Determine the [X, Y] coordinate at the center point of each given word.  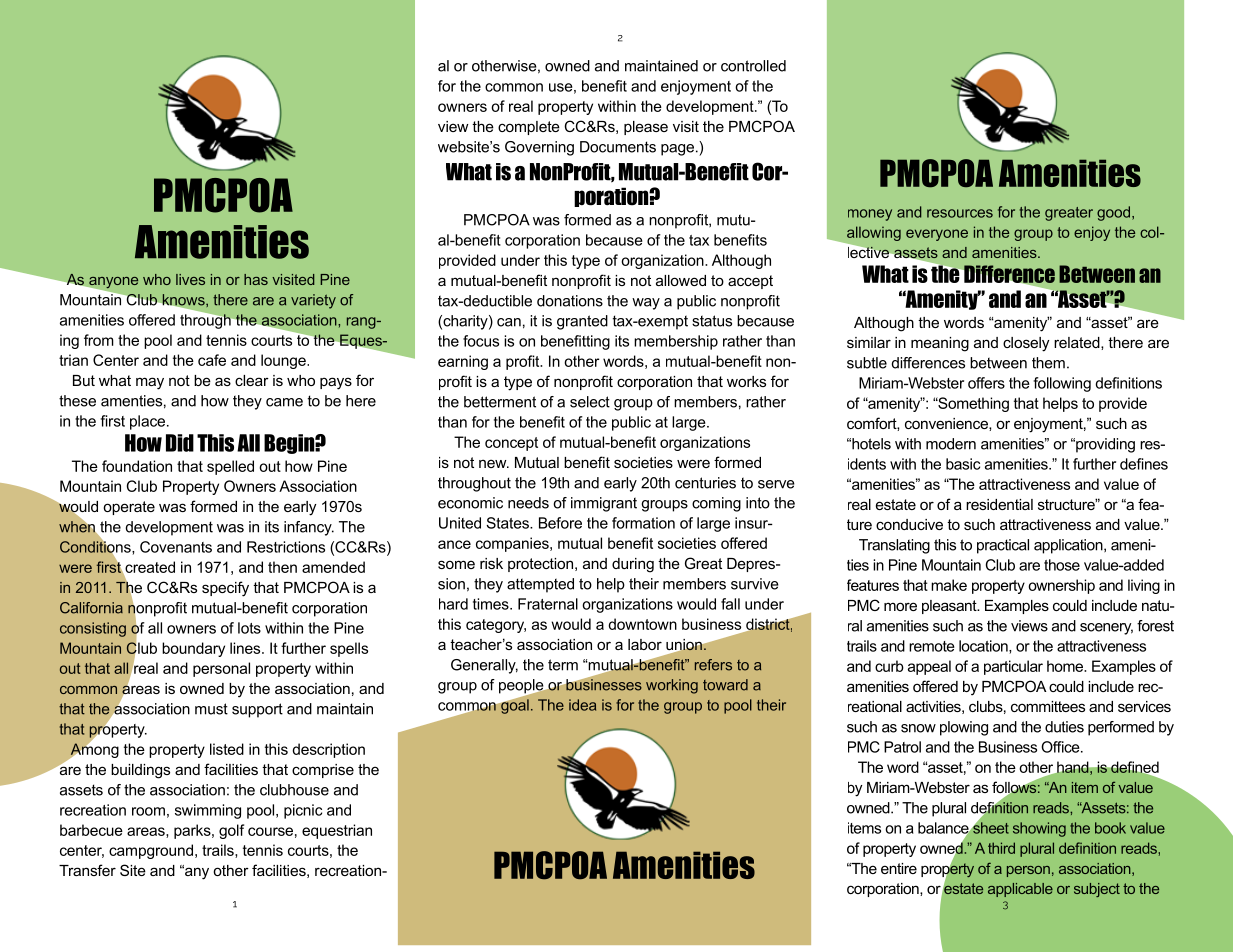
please [646, 128]
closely [1026, 344]
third [1001, 848]
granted [582, 322]
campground [151, 851]
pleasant [950, 607]
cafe [212, 360]
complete [529, 128]
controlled [753, 66]
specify [225, 589]
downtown [642, 624]
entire [899, 868]
